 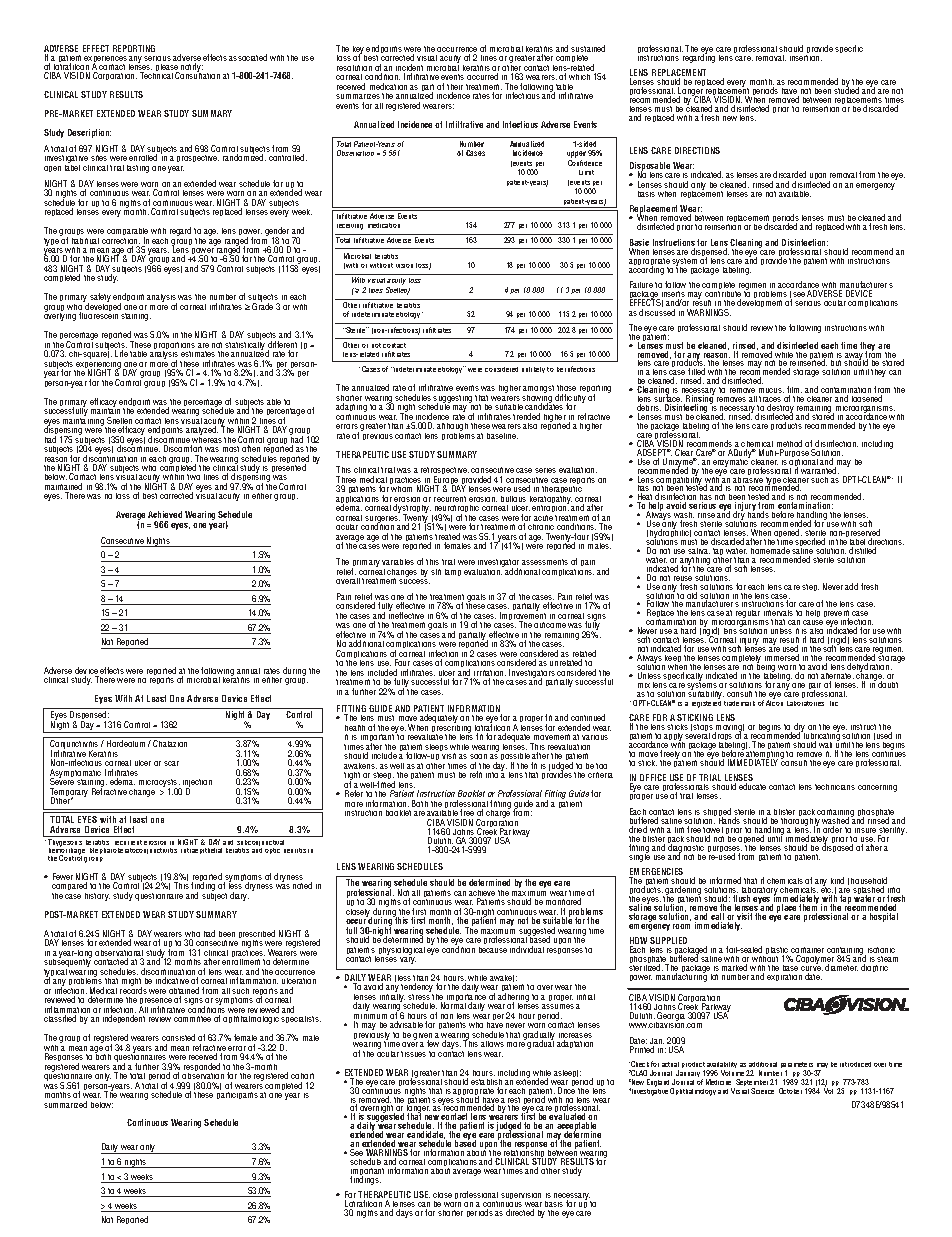 I want to click on step, so click(x=810, y=587).
